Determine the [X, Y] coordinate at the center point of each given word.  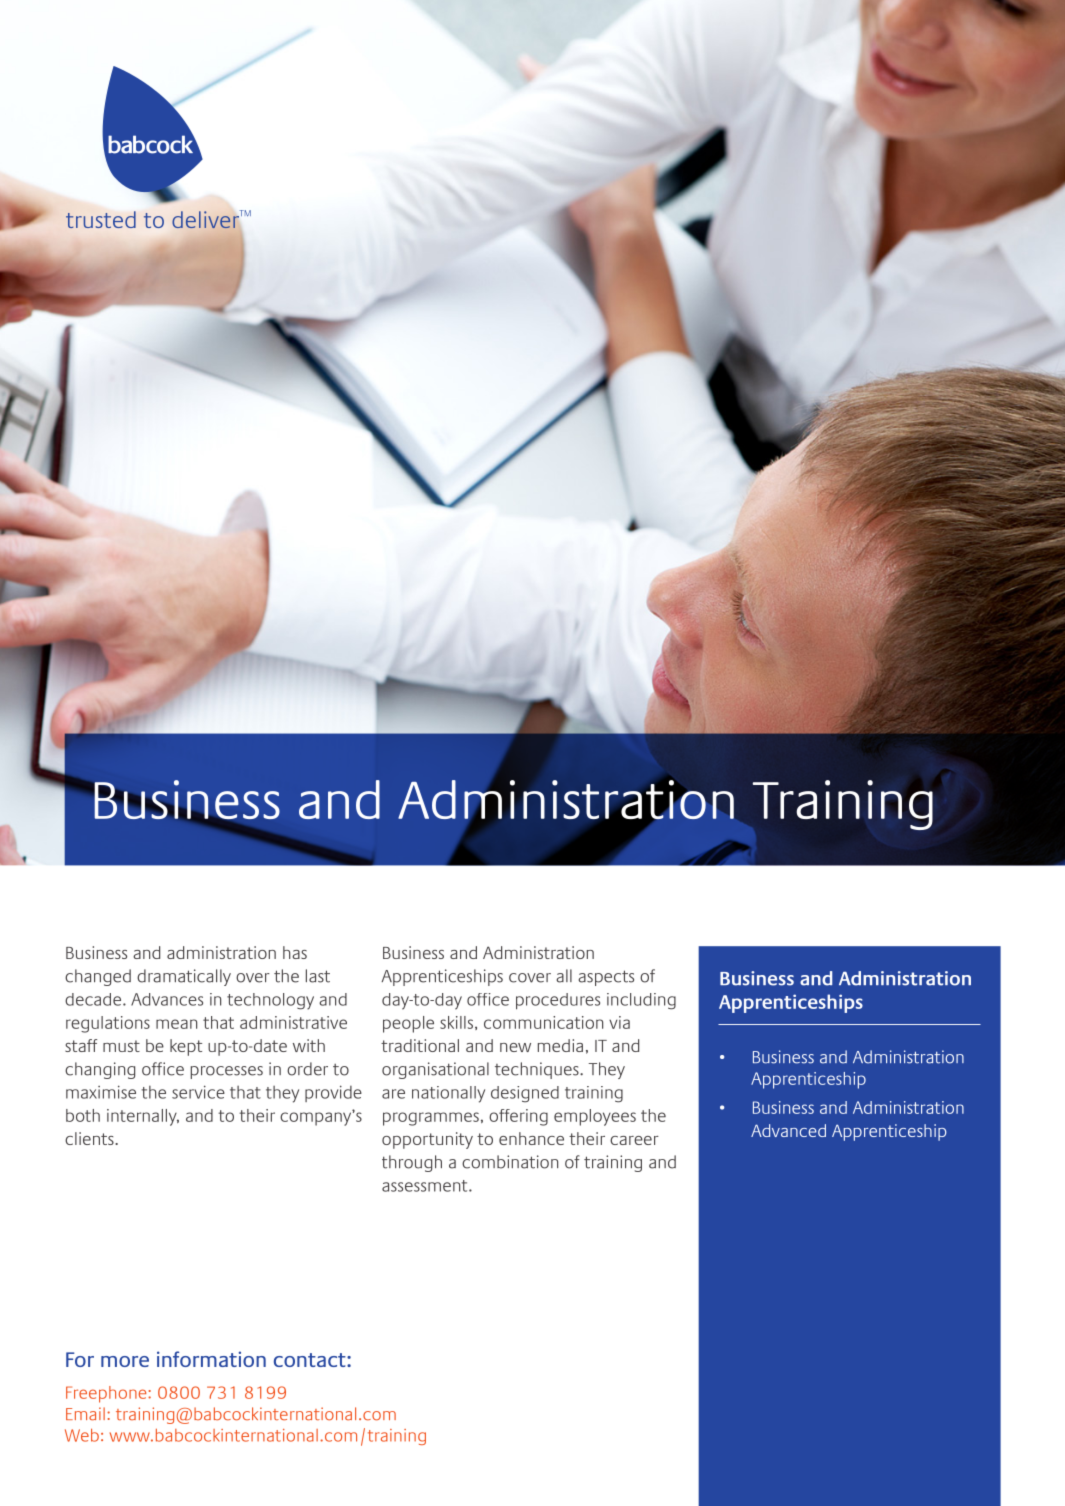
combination [510, 1162]
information [211, 1359]
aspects [606, 978]
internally [143, 1117]
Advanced [788, 1130]
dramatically [184, 977]
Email [85, 1414]
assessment [426, 1186]
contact [311, 1360]
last [318, 976]
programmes [431, 1119]
